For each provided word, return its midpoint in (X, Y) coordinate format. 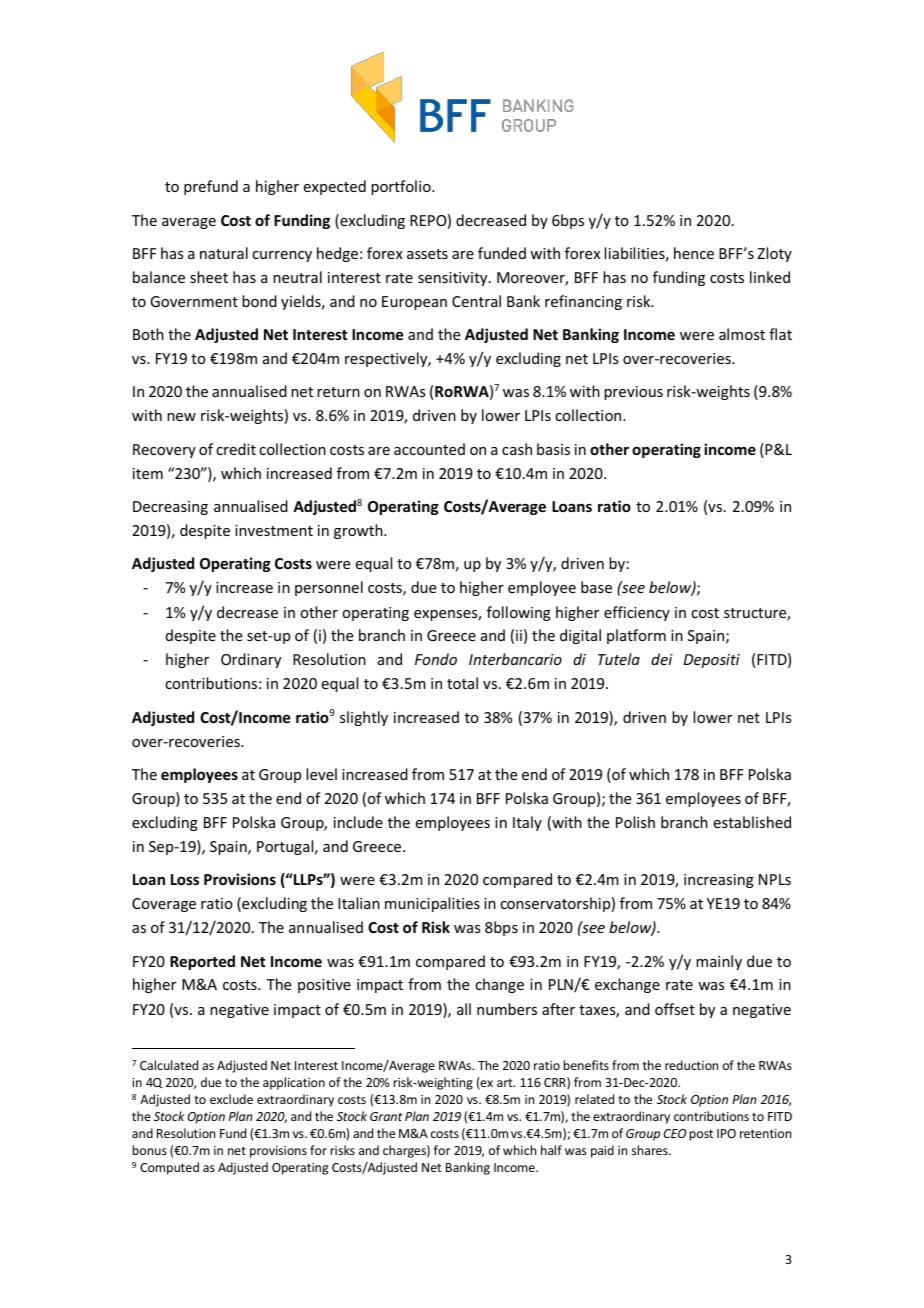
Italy (527, 823)
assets (427, 254)
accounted (429, 449)
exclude (231, 1099)
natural (224, 253)
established (752, 822)
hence (694, 253)
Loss (185, 879)
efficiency (637, 613)
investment (274, 530)
